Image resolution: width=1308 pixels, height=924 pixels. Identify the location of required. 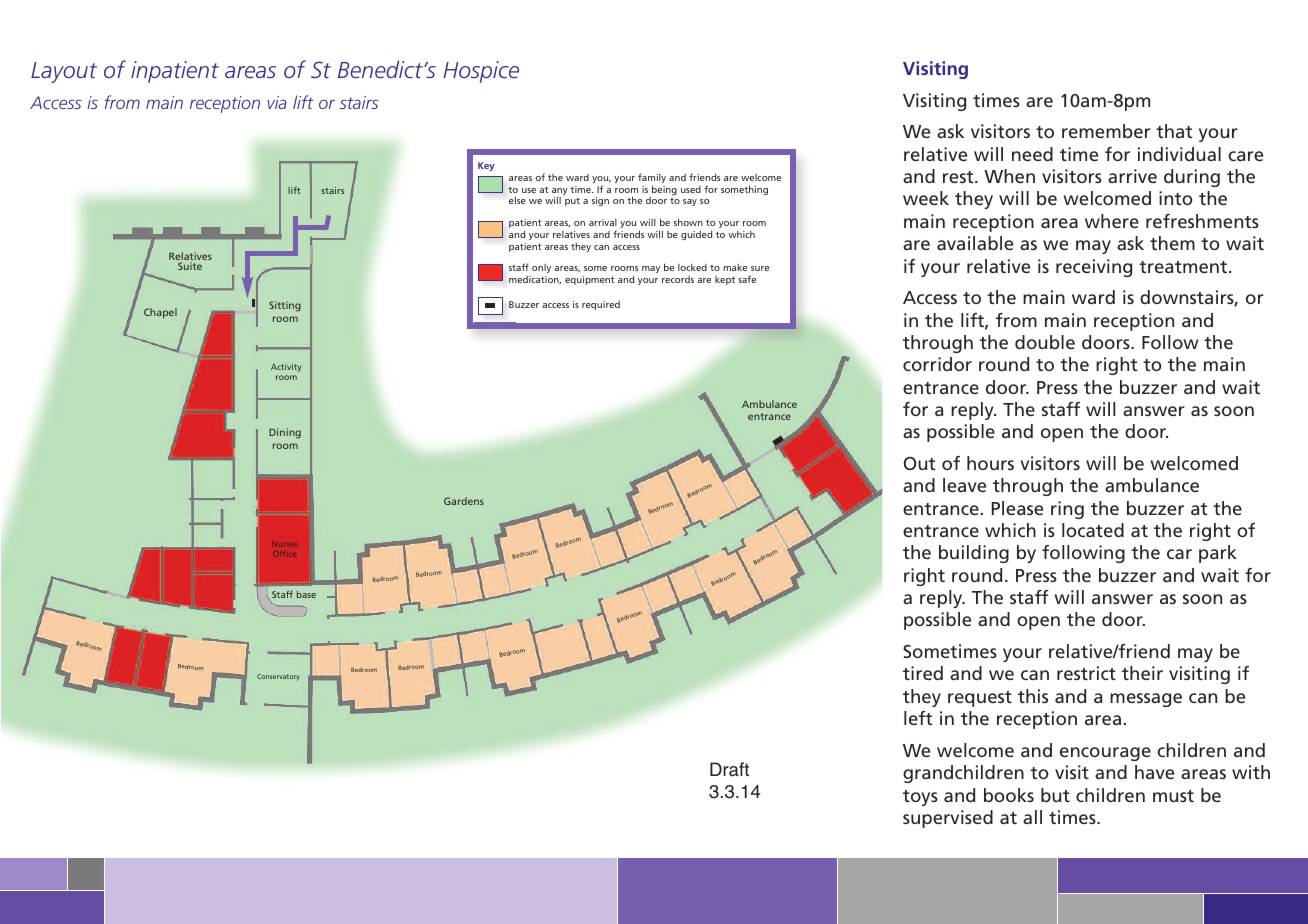
(601, 305).
